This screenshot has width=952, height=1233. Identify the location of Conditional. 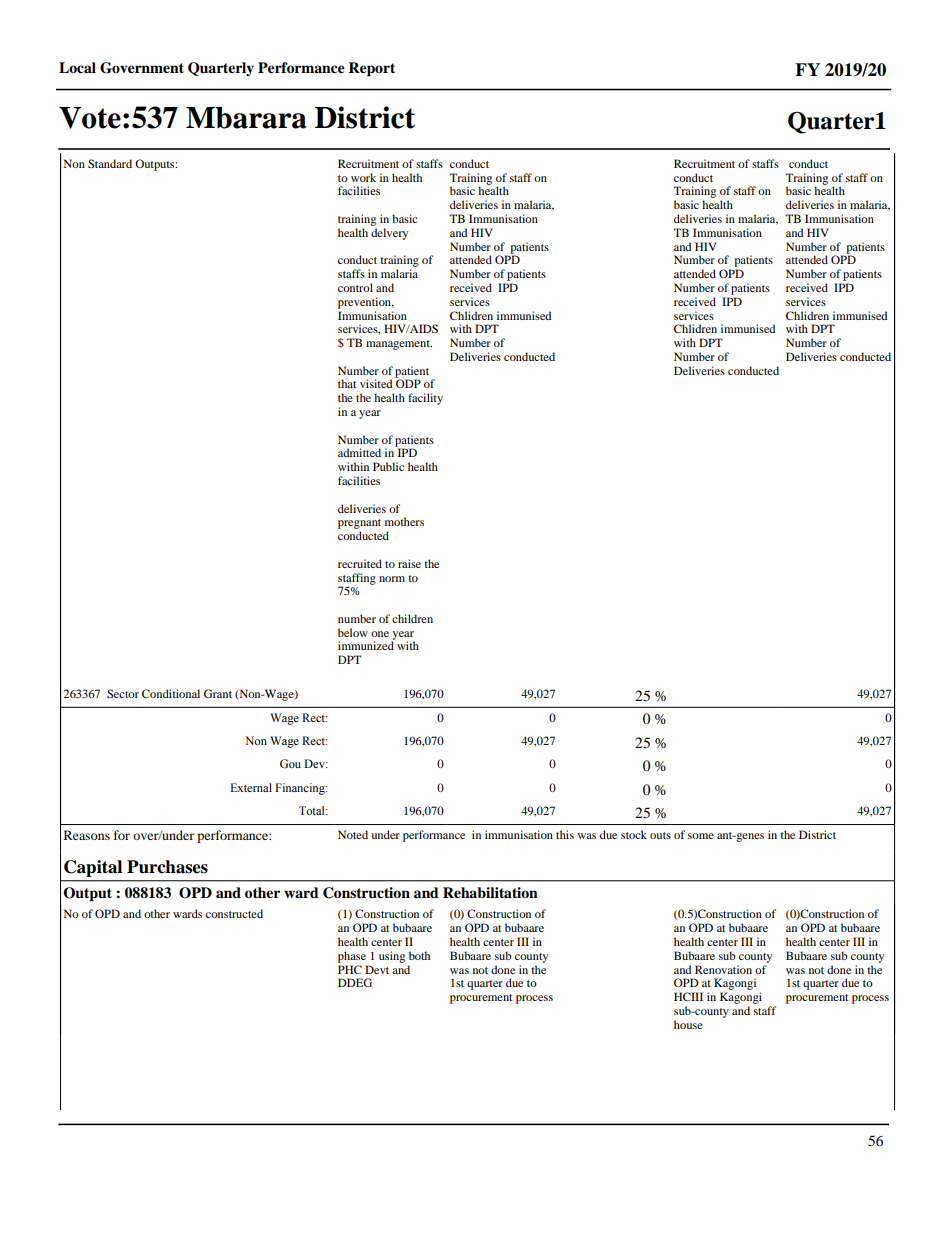
(171, 693).
